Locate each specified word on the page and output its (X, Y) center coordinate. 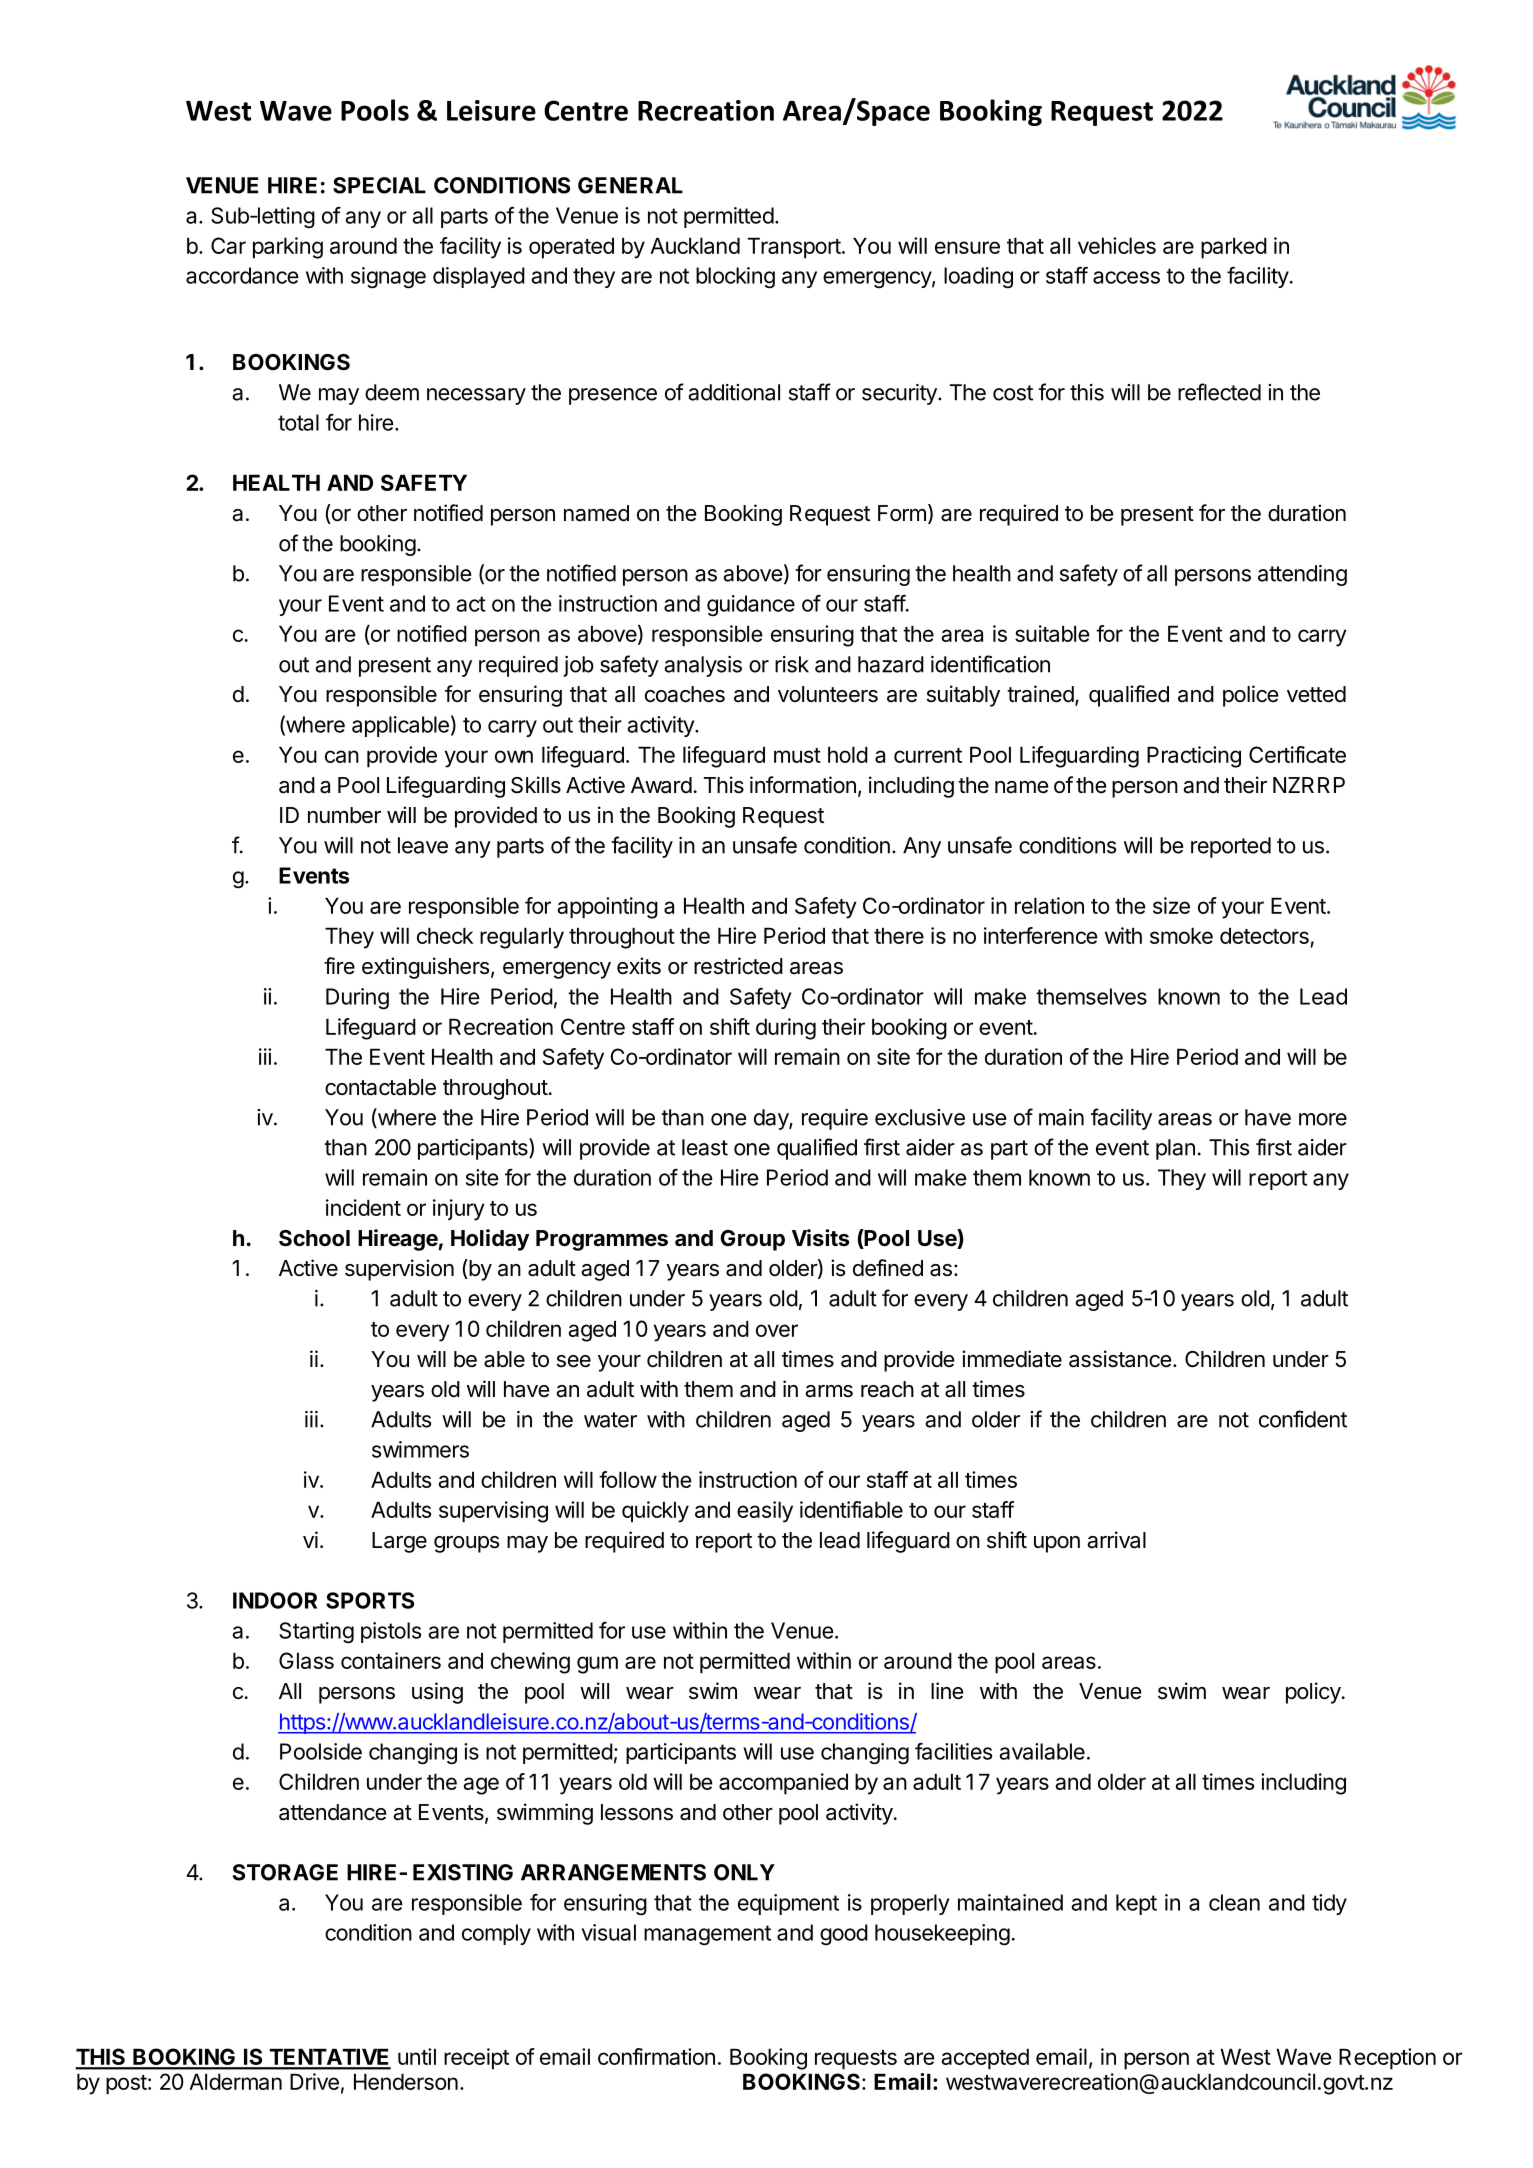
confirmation (656, 2056)
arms (829, 1391)
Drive (314, 2081)
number (344, 815)
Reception (1387, 2059)
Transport (794, 248)
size (1171, 905)
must (797, 755)
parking (288, 248)
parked (1234, 248)
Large (399, 1542)
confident (1303, 1419)
